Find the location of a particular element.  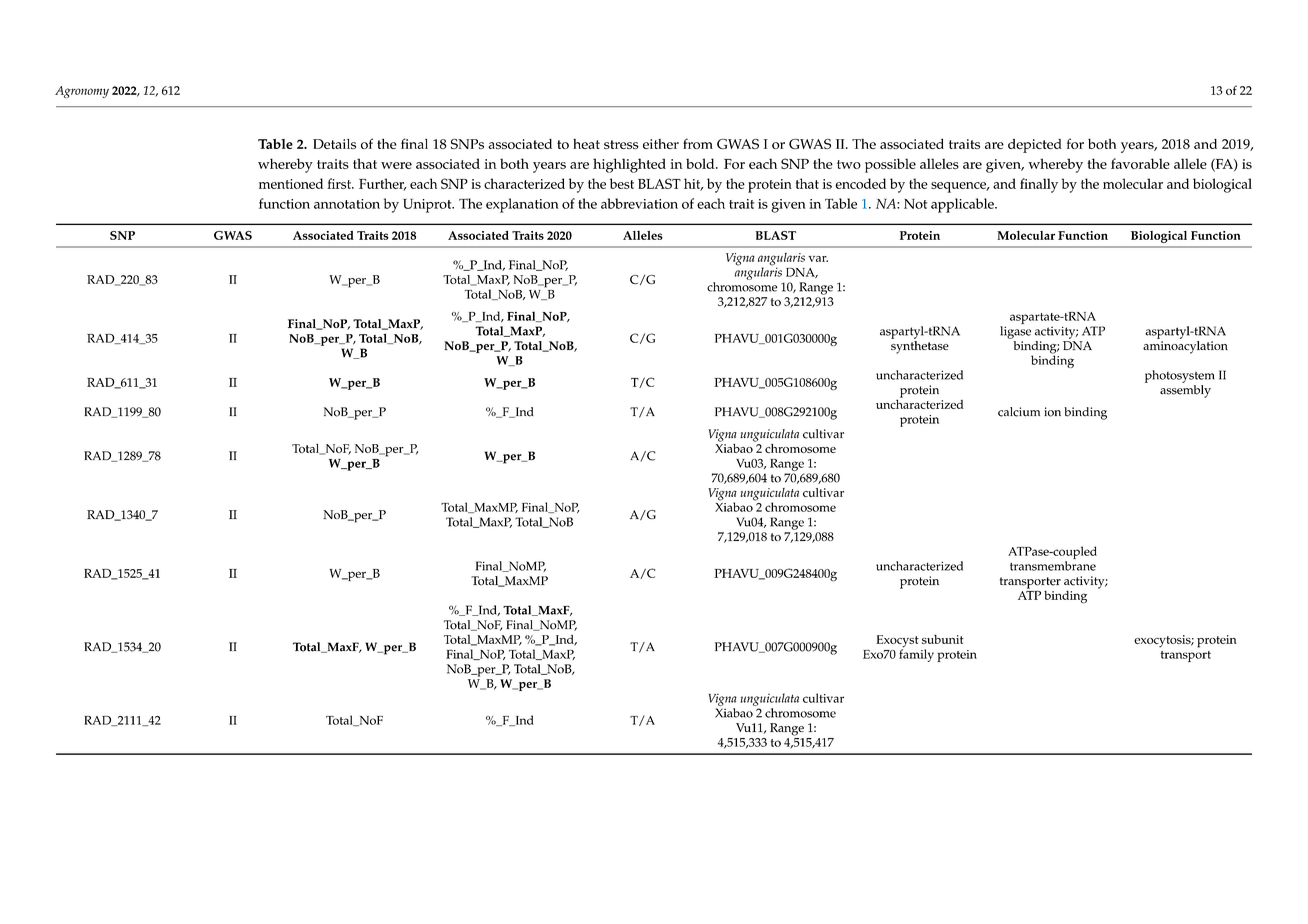

ligase is located at coordinates (1015, 332).
